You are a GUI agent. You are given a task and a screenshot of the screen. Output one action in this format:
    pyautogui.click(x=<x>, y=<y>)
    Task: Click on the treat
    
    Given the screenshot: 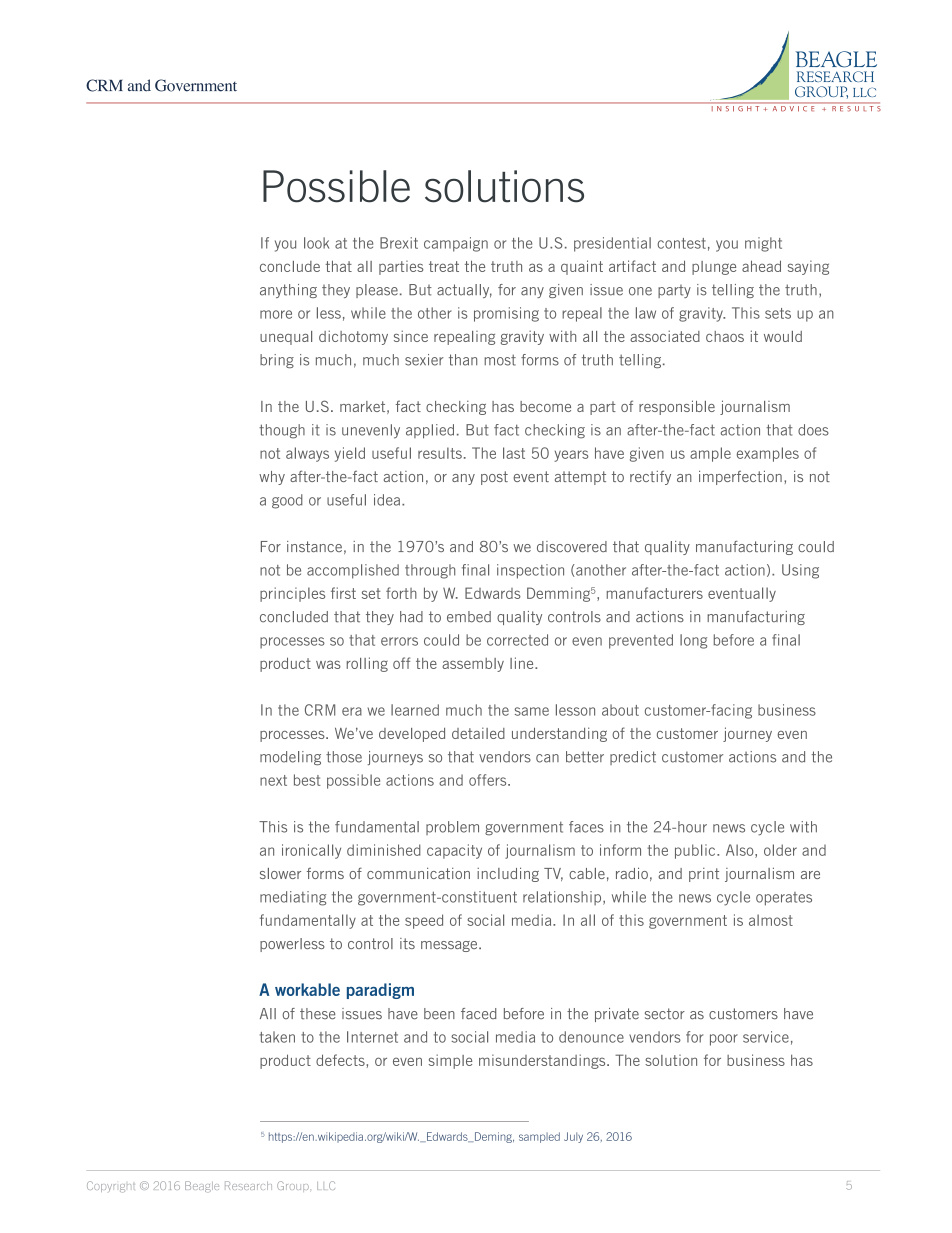 What is the action you would take?
    pyautogui.click(x=444, y=266)
